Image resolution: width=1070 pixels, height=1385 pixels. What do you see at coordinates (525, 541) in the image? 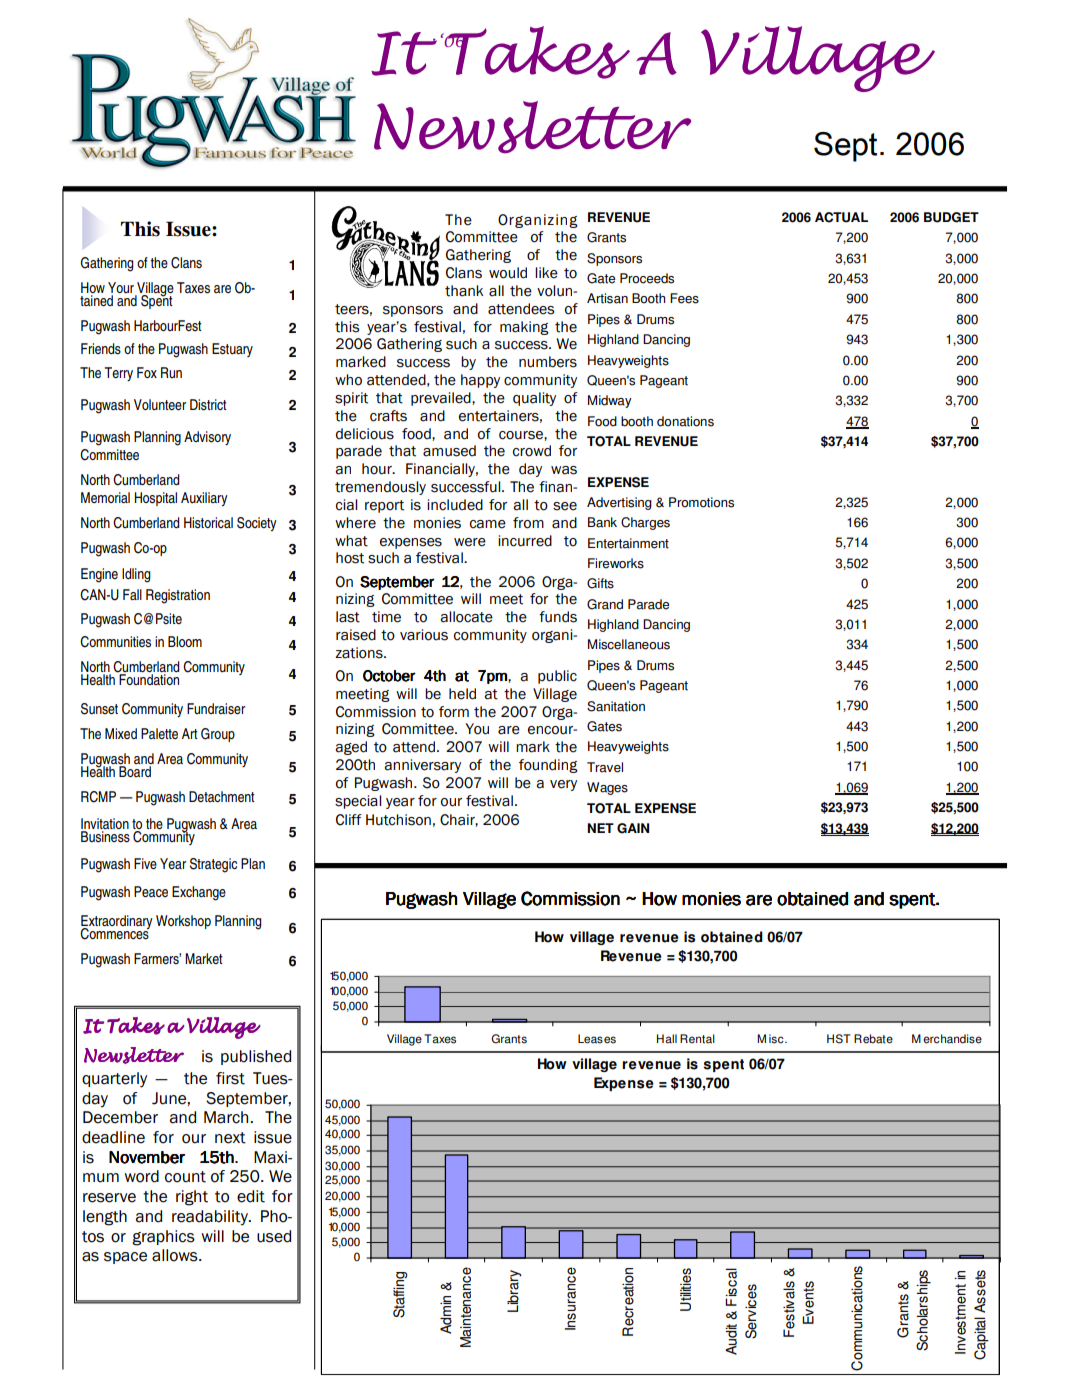
I see `incurred` at bounding box center [525, 541].
